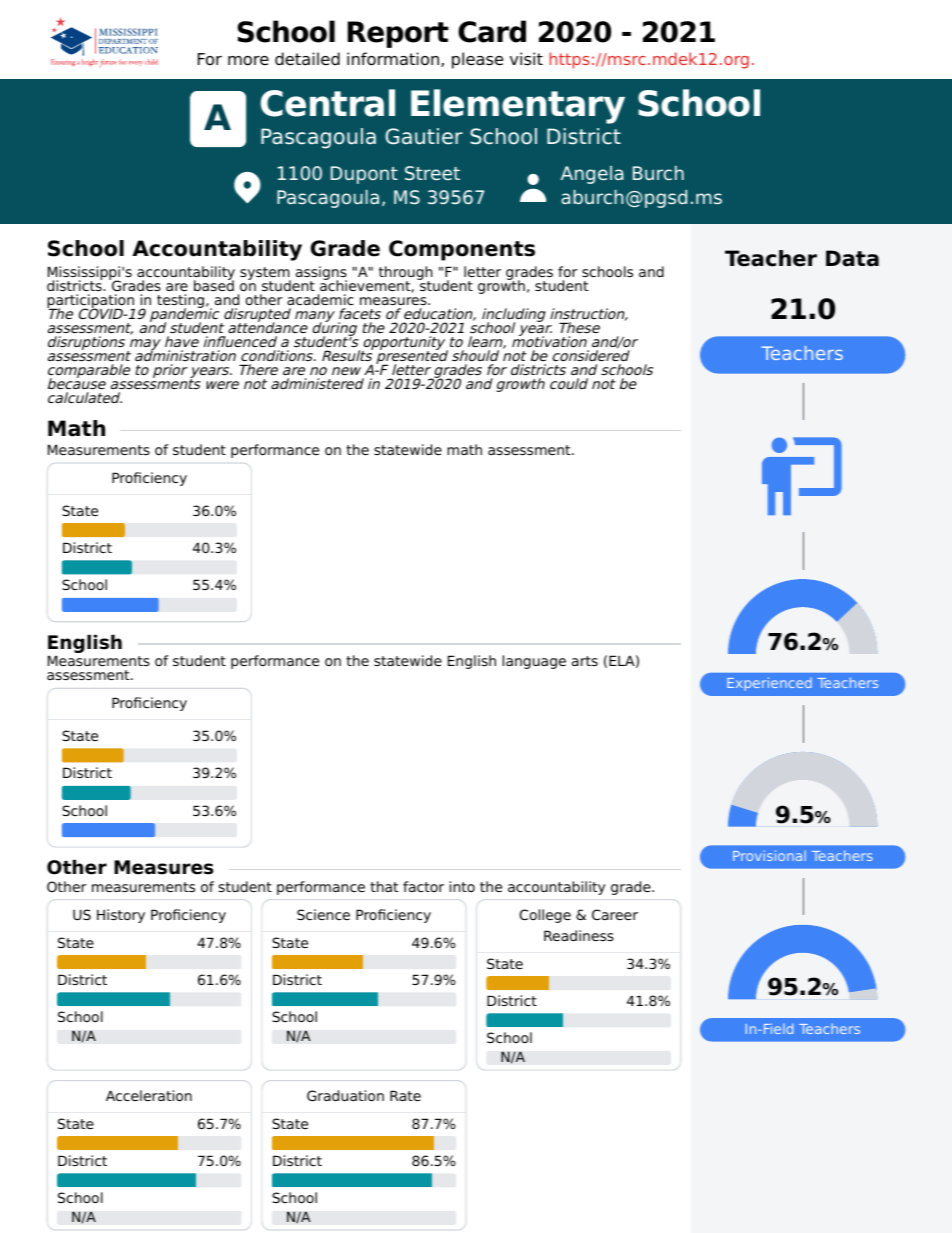  Describe the element at coordinates (534, 662) in the screenshot. I see `language` at that location.
